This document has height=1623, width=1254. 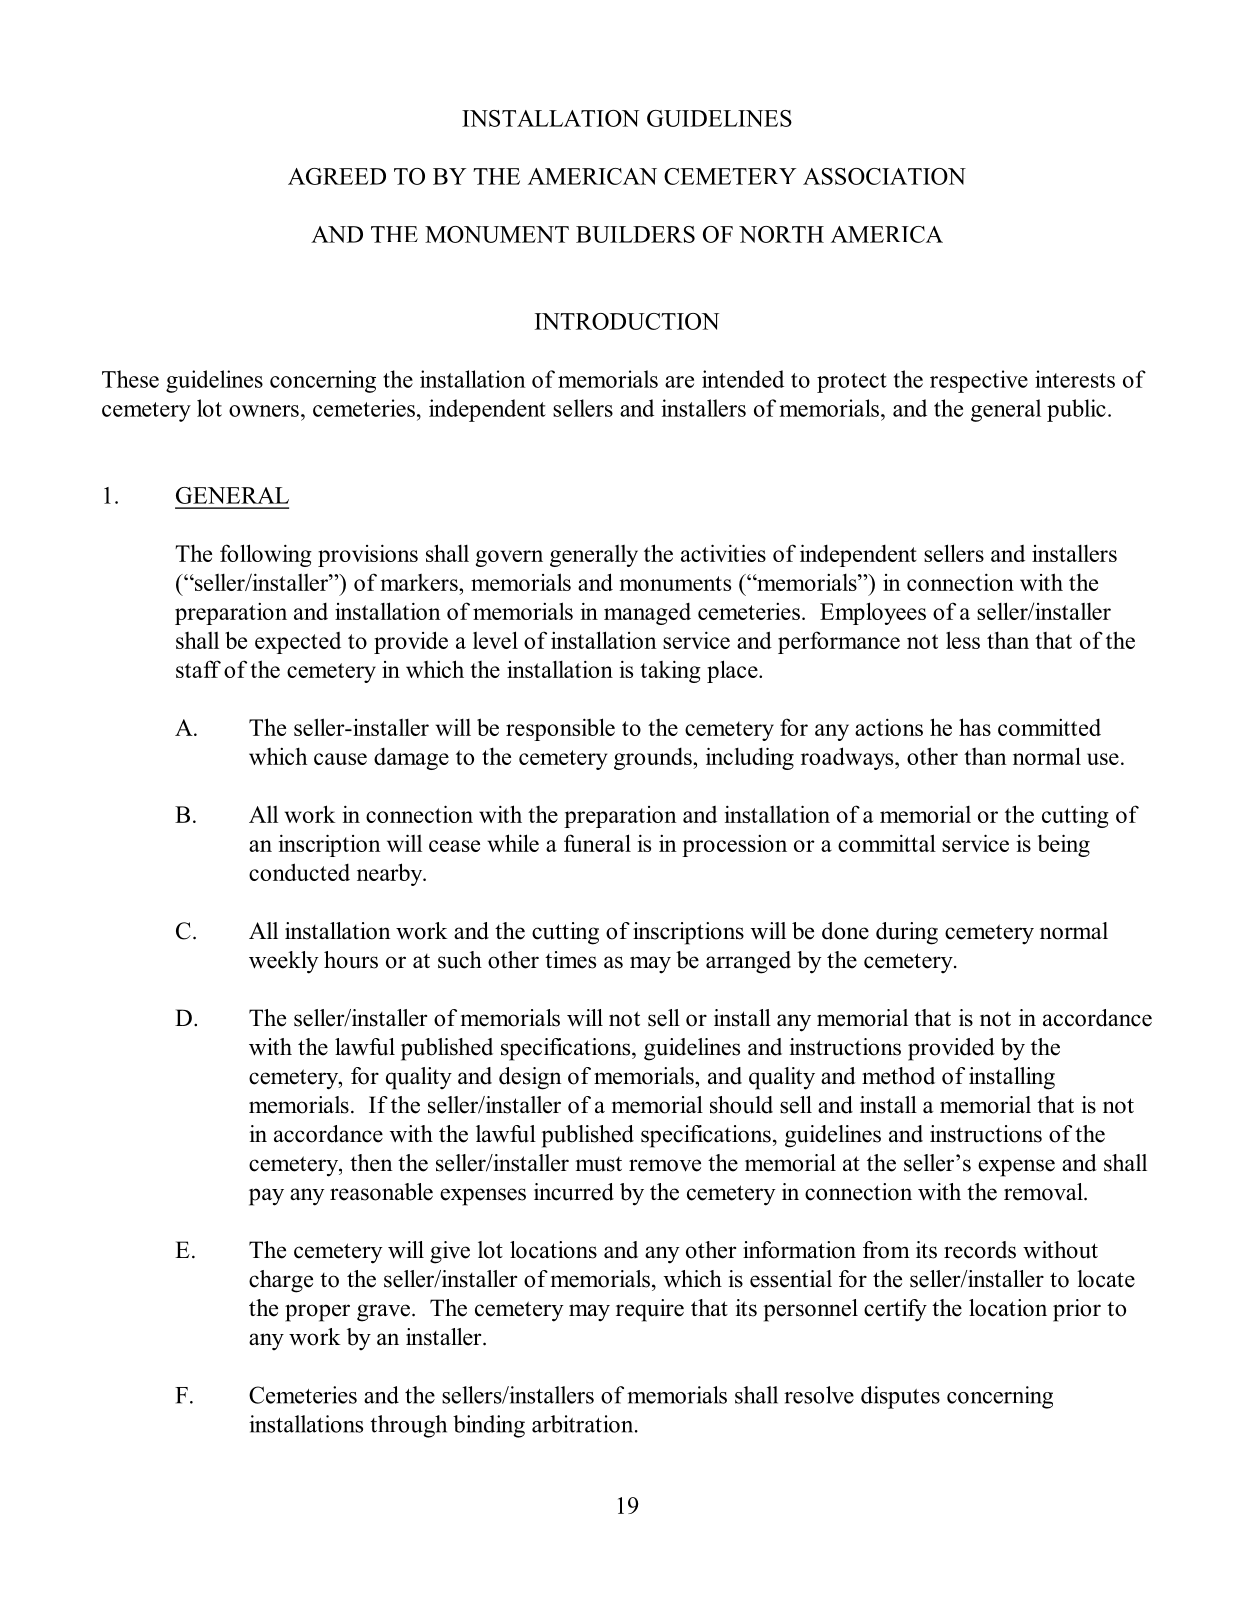 What do you see at coordinates (979, 381) in the document?
I see `respective` at bounding box center [979, 381].
